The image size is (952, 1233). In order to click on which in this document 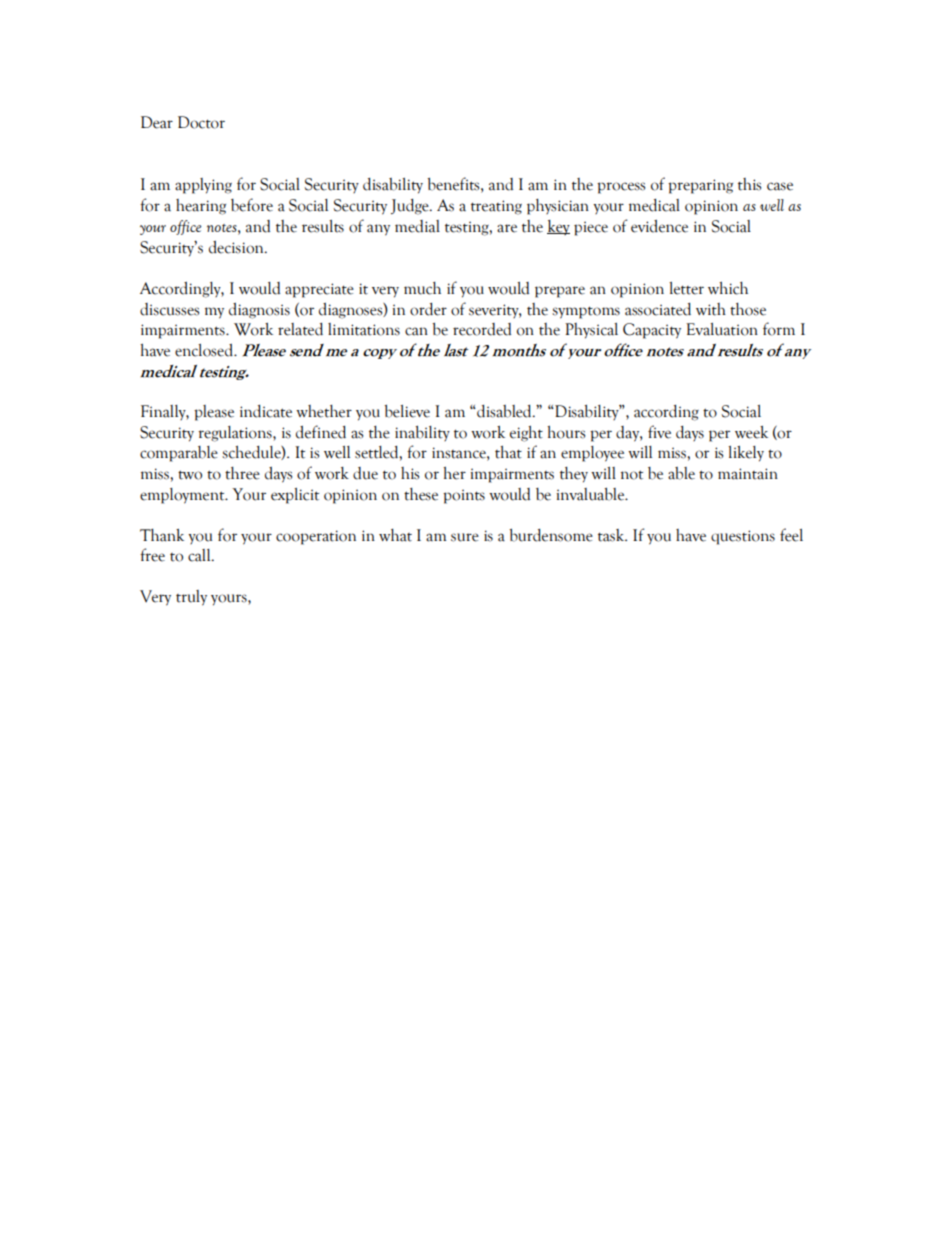, I will do `click(728, 288)`.
